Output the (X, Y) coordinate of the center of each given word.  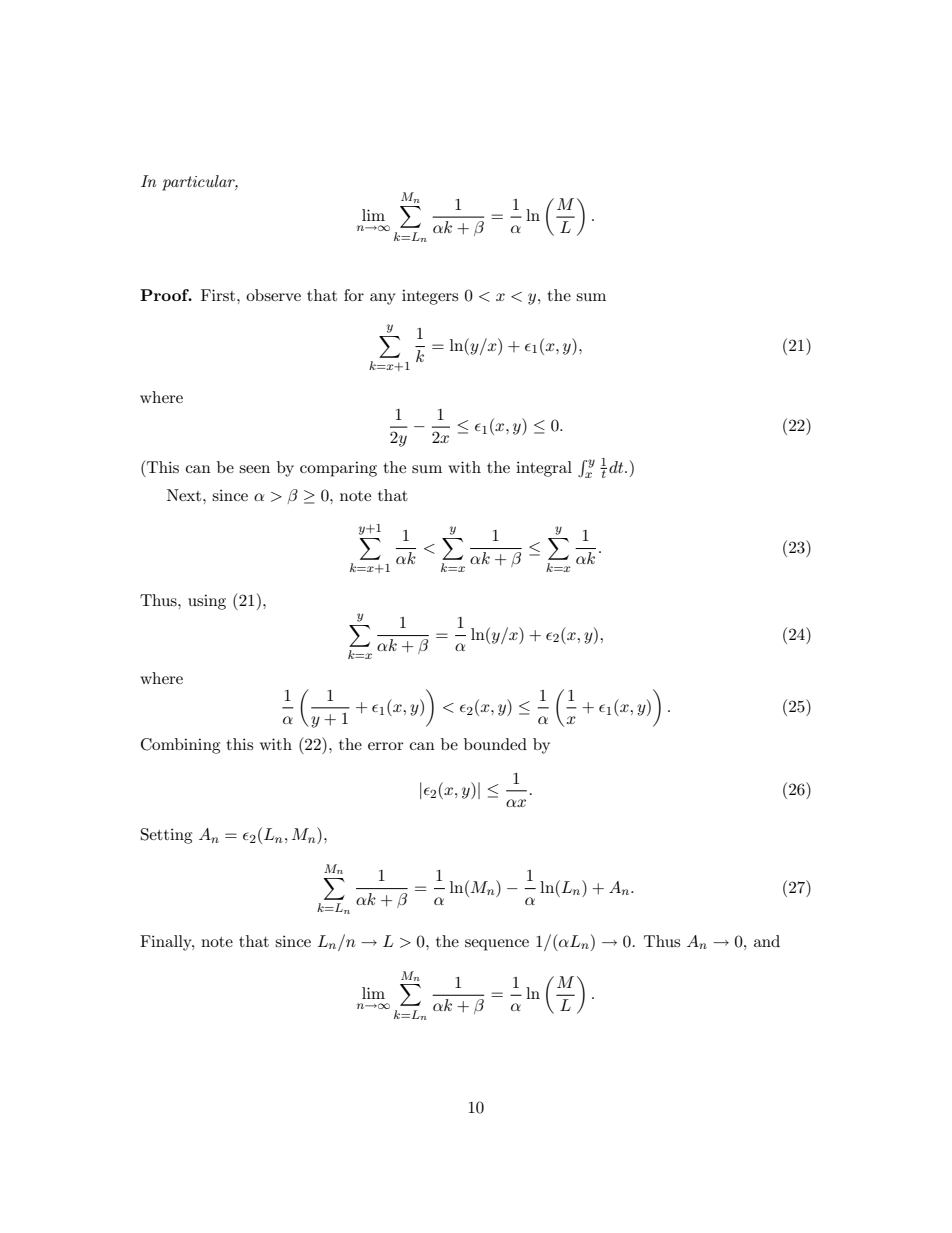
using (207, 602)
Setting (166, 836)
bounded (495, 744)
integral (544, 469)
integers (430, 297)
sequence (497, 945)
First (219, 295)
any (383, 299)
